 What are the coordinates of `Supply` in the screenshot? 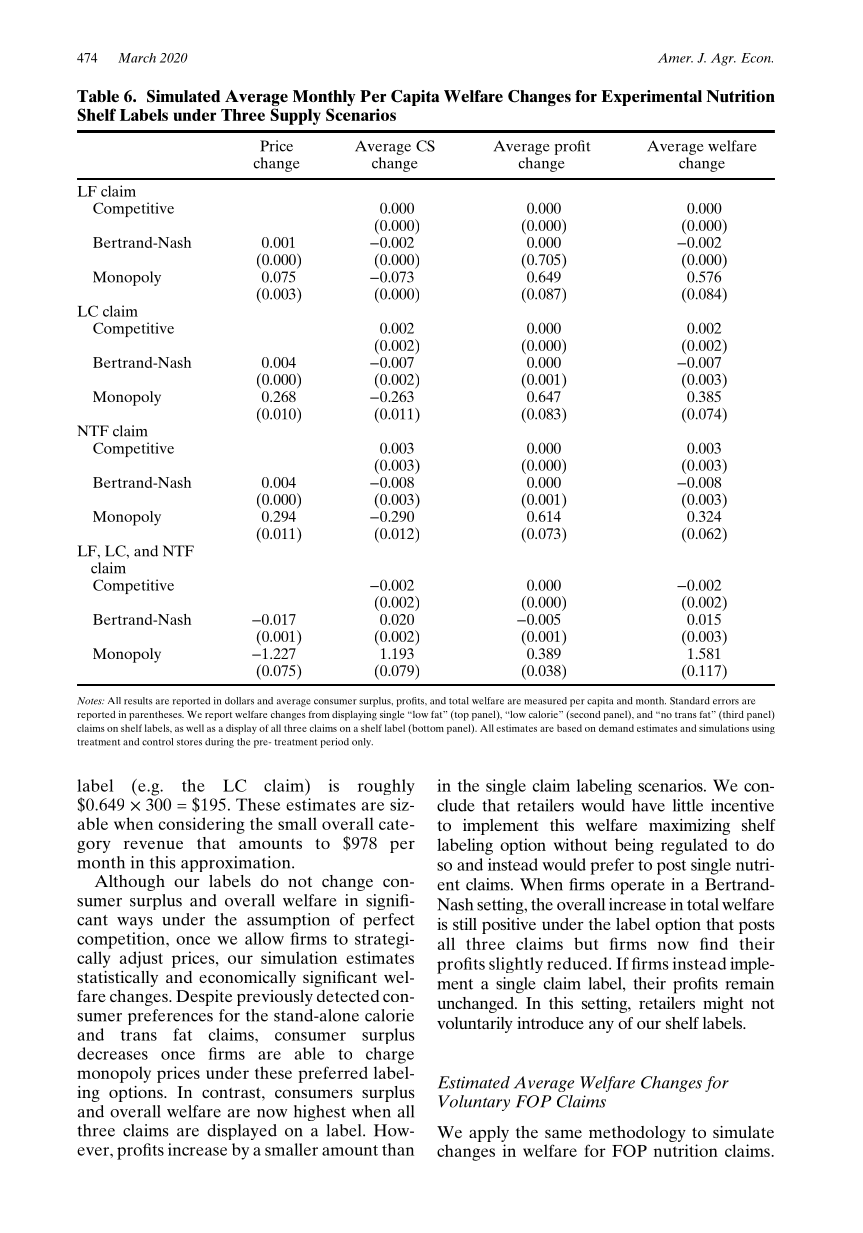 It's located at (295, 116).
